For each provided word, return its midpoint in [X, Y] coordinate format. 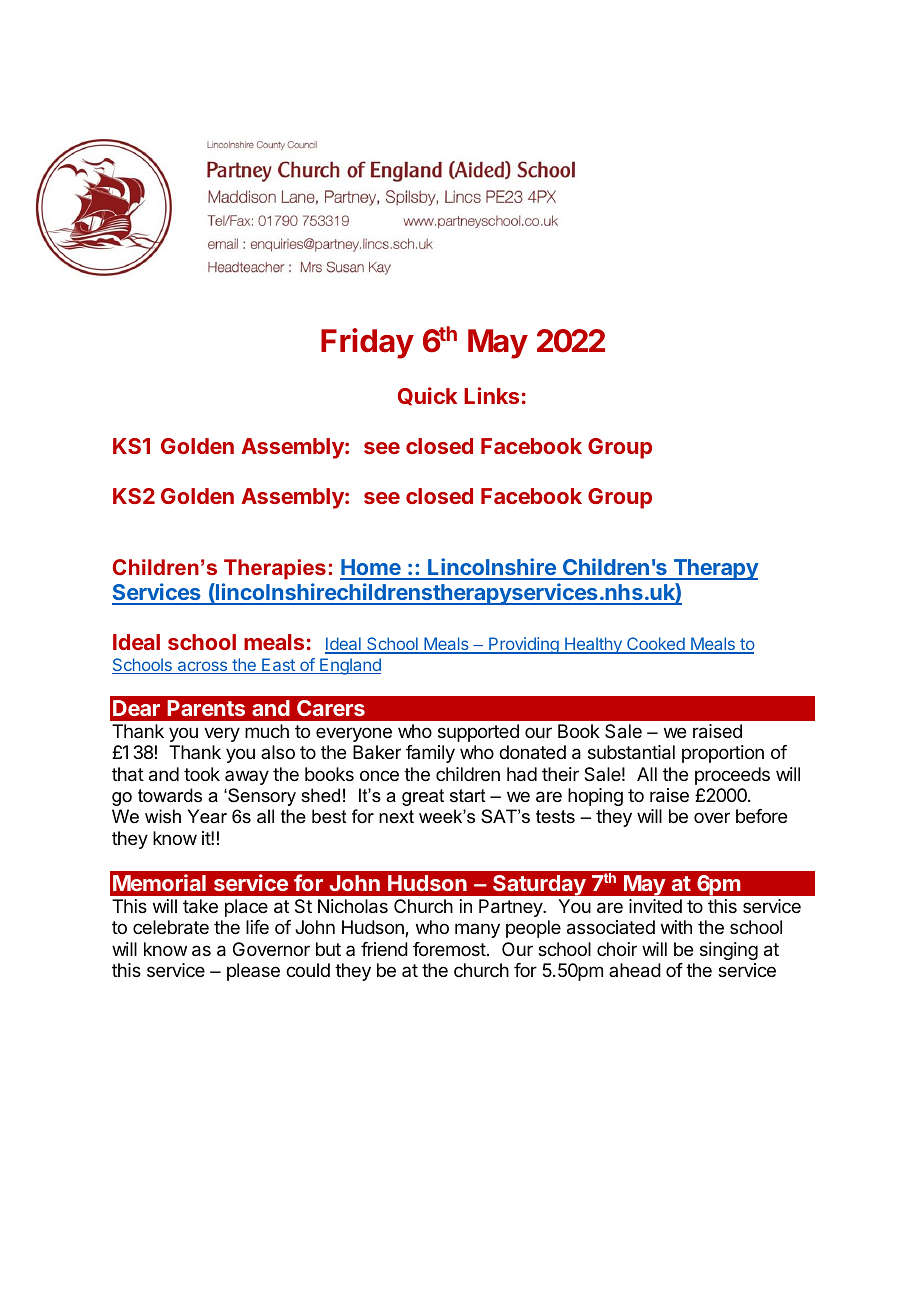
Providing [524, 645]
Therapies [275, 569]
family [430, 754]
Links [491, 395]
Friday [367, 343]
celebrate [171, 927]
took [202, 774]
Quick [427, 396]
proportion [723, 754]
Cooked [656, 645]
